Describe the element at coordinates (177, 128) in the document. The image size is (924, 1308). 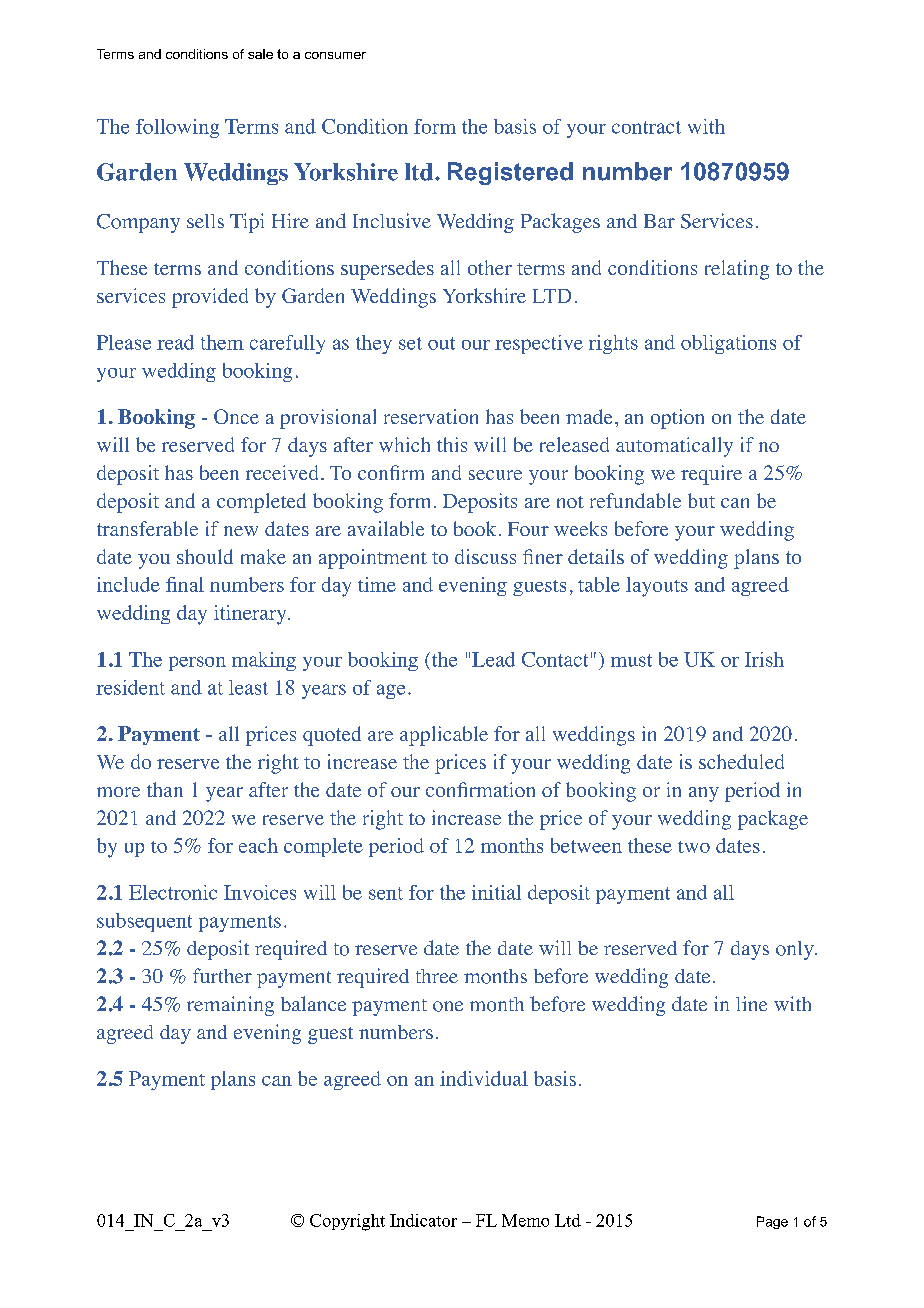
I see `following` at that location.
